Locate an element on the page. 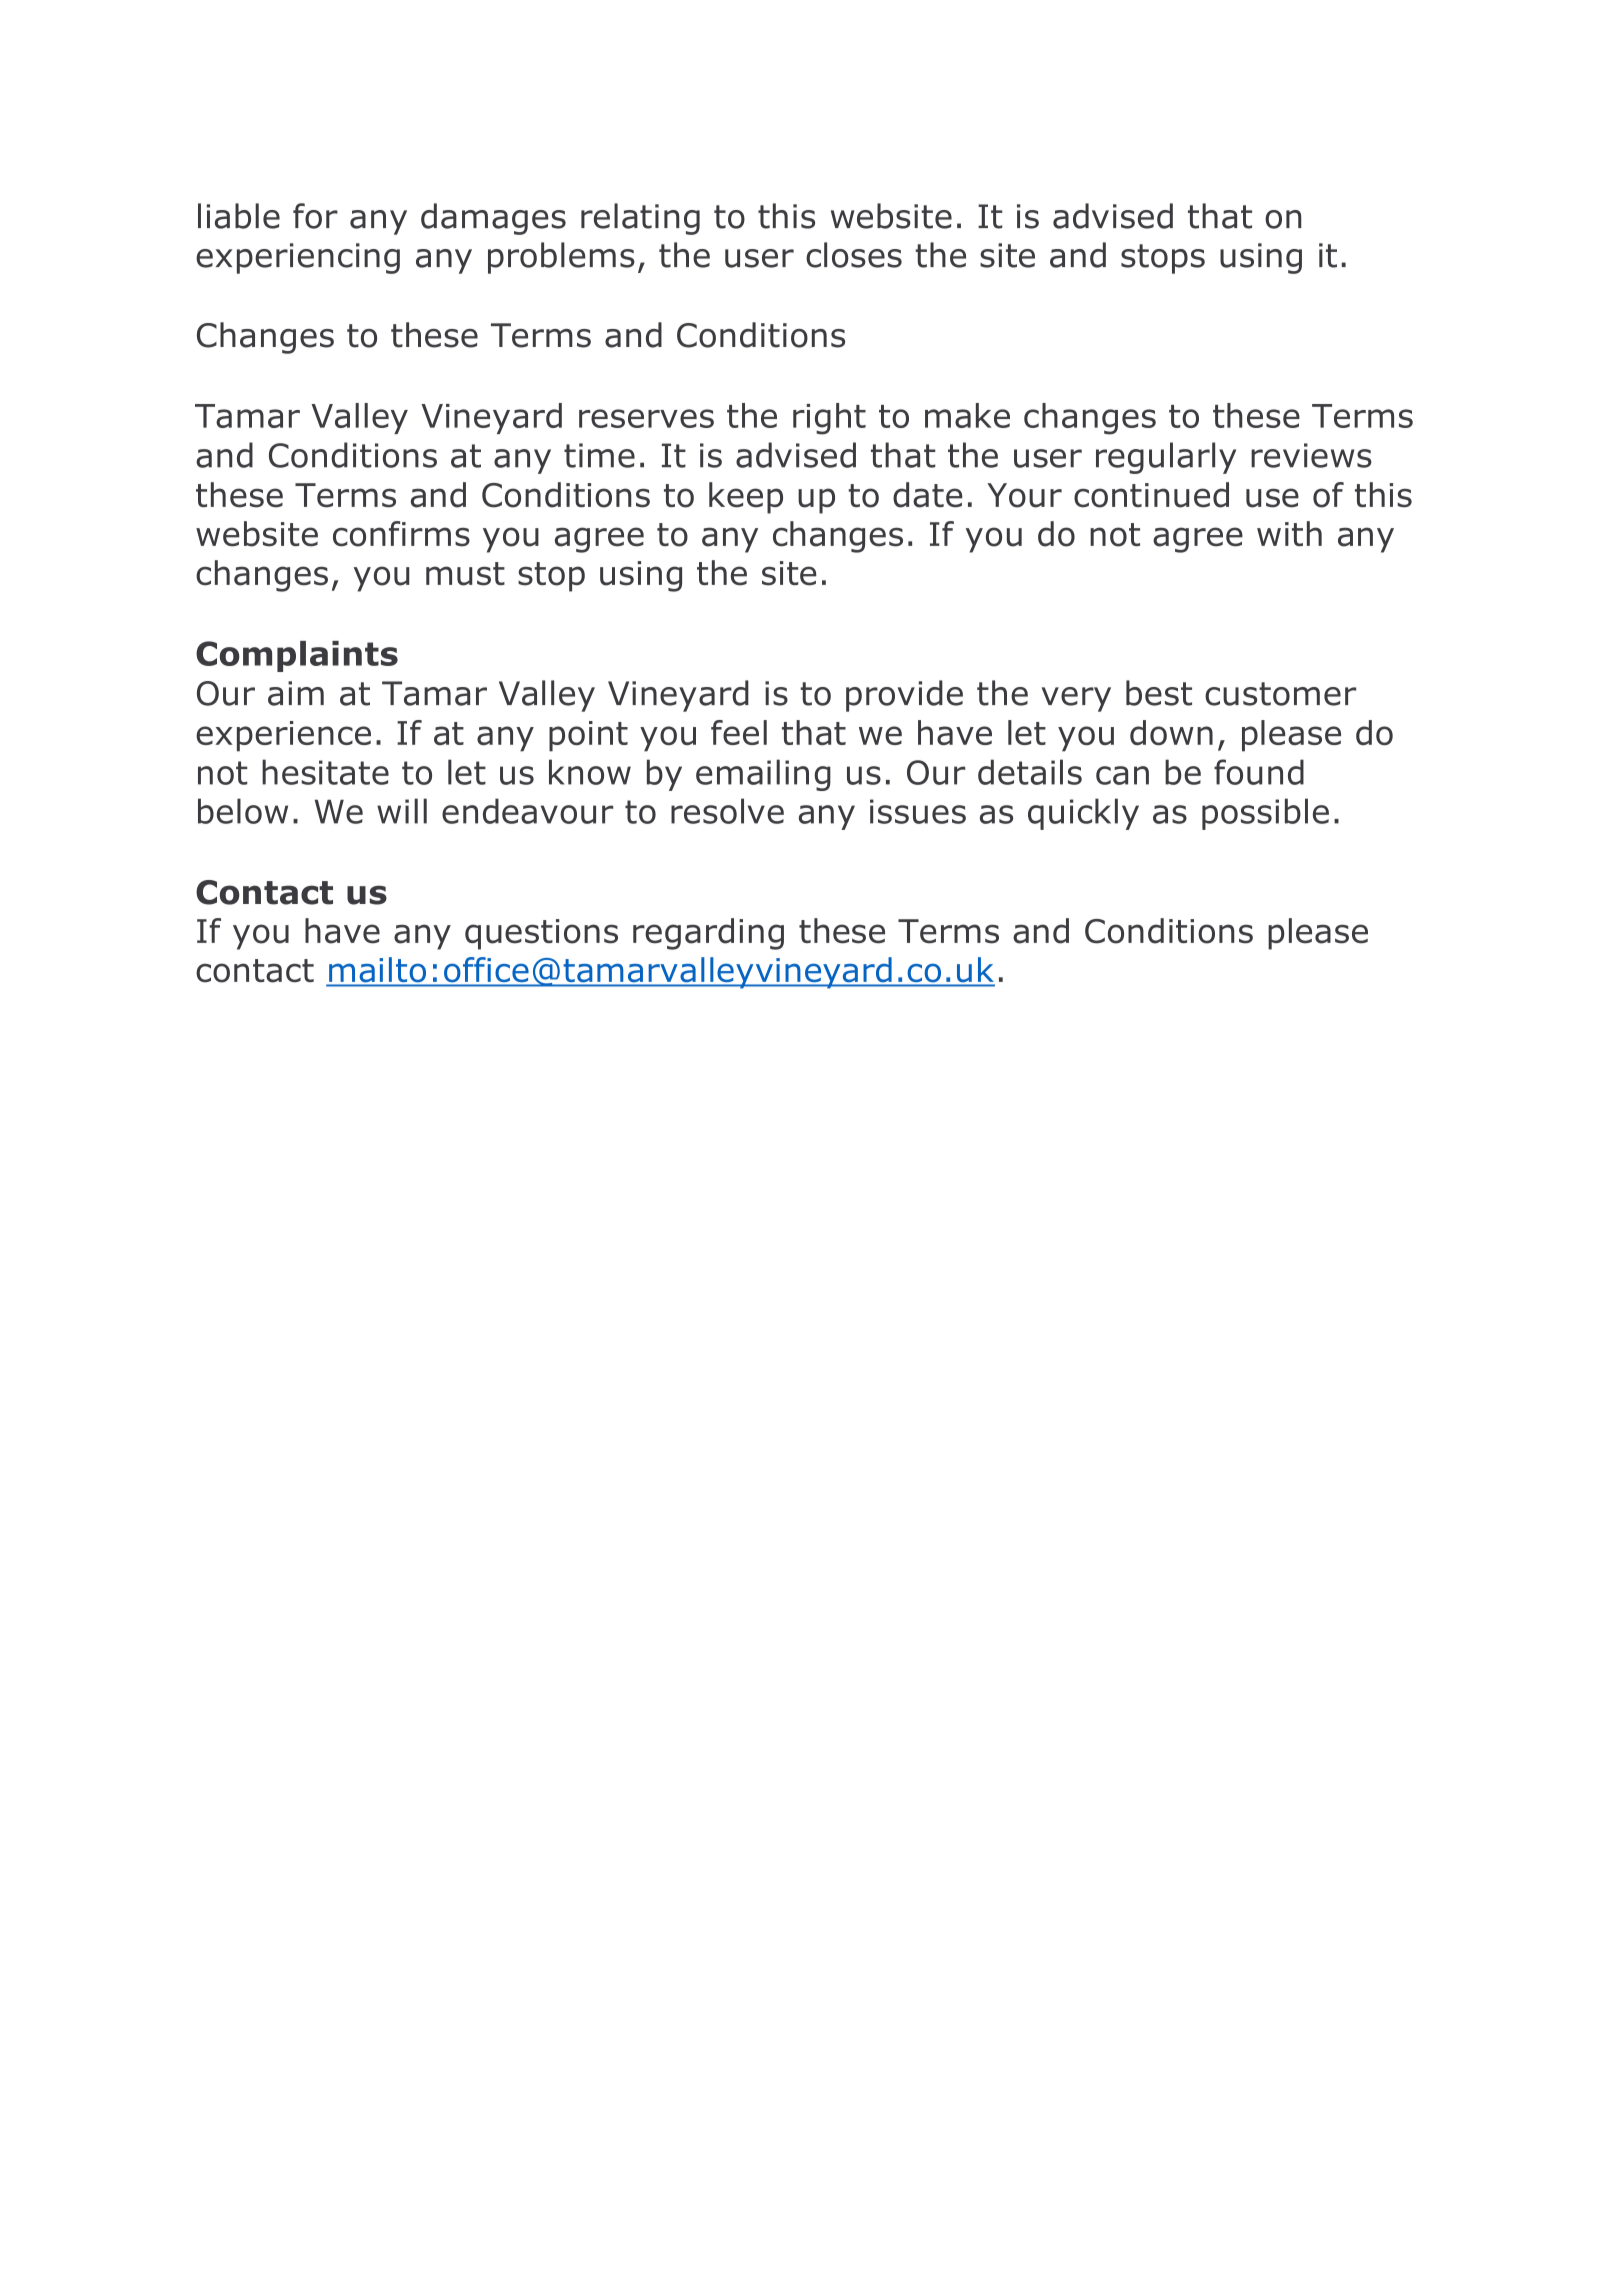 The height and width of the page is (2279, 1611). must is located at coordinates (465, 574).
